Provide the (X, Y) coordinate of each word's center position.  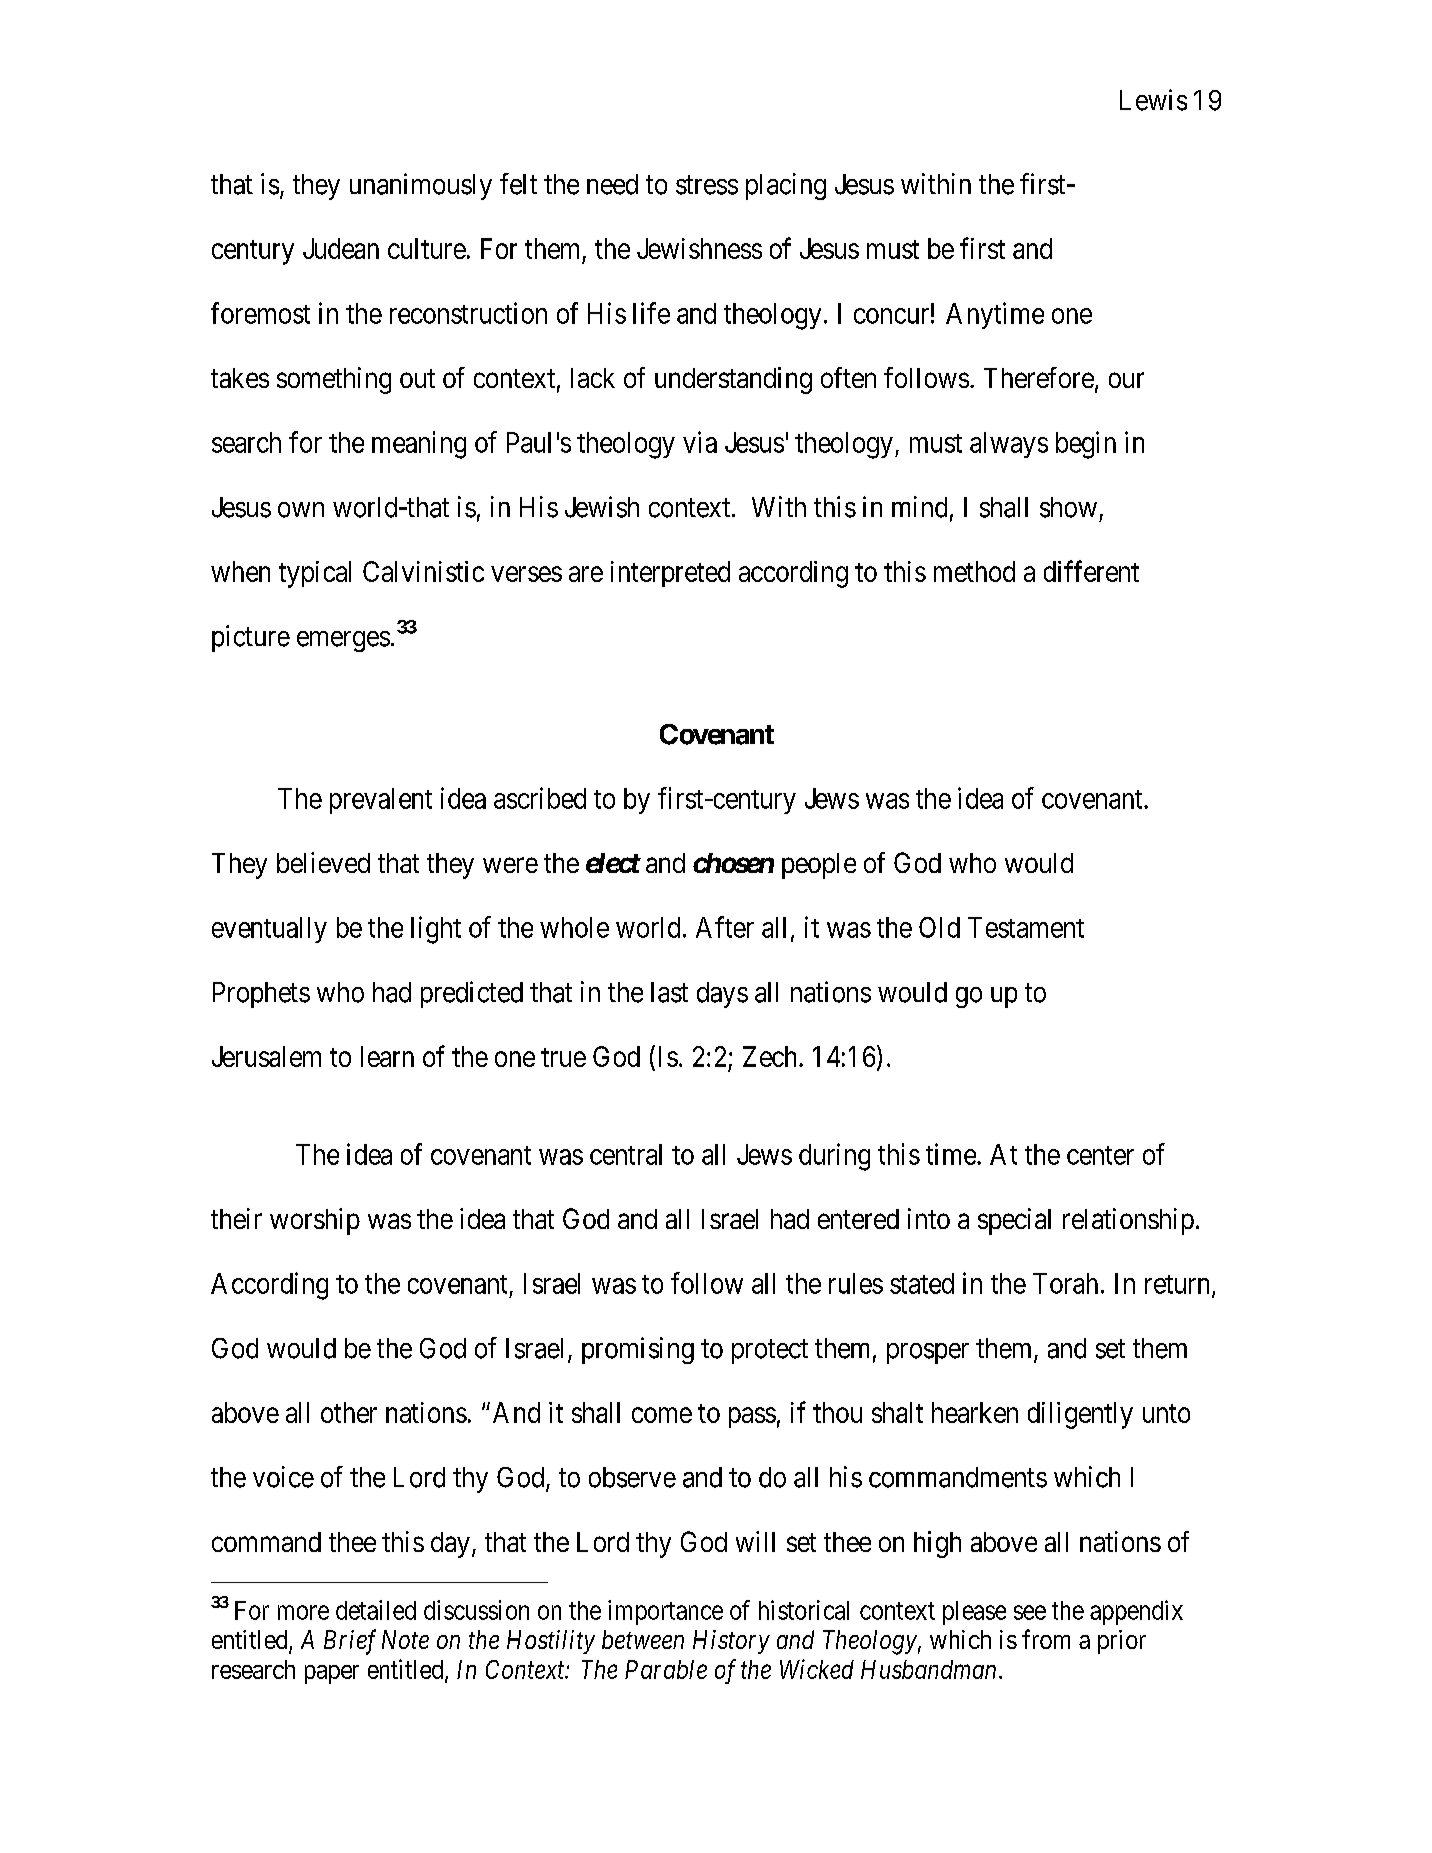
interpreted (670, 574)
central (626, 1154)
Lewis (1153, 100)
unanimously (421, 186)
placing (786, 186)
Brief (350, 1642)
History (731, 1642)
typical (315, 574)
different (1091, 571)
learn (387, 1056)
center (1100, 1155)
